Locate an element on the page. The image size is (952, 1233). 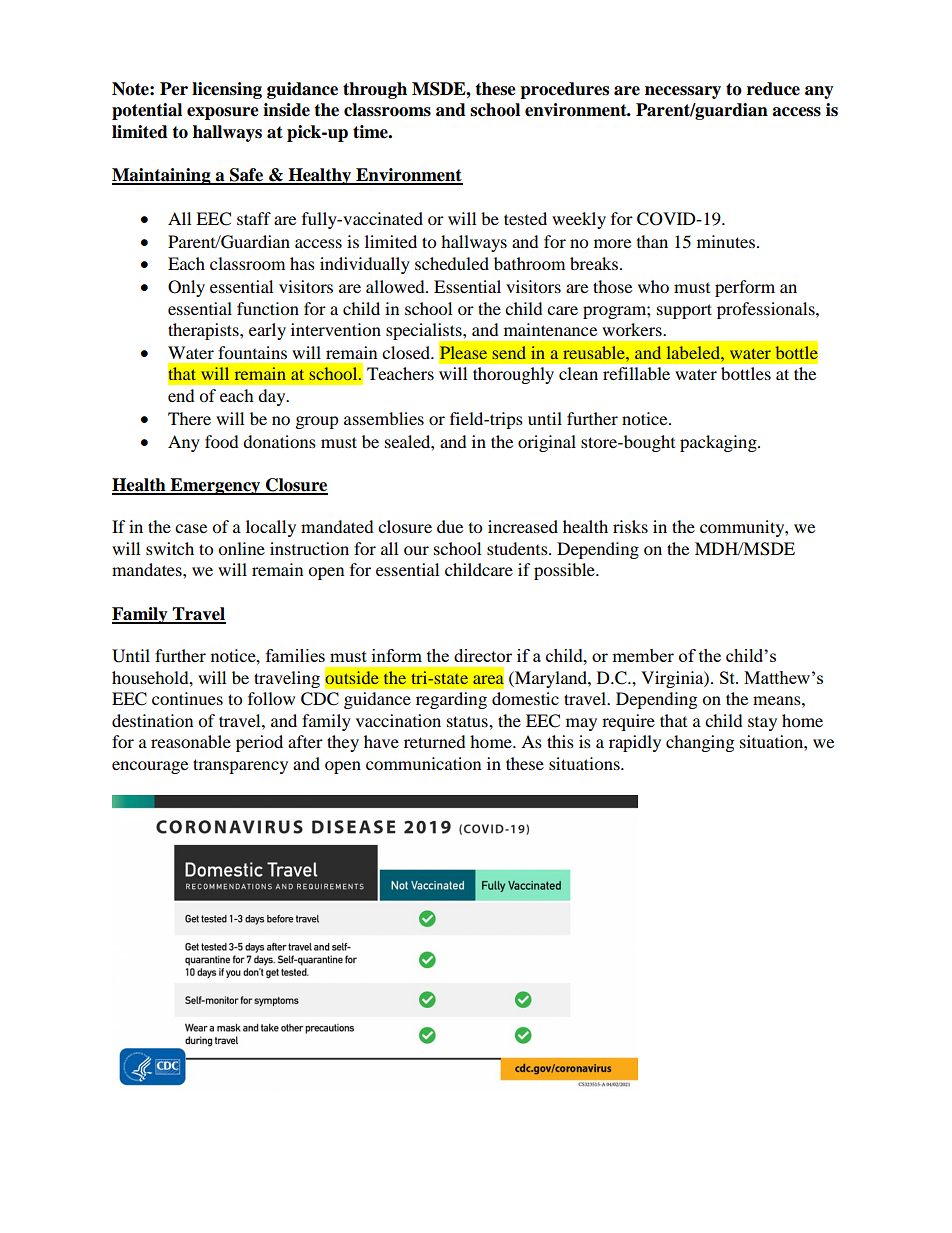
through is located at coordinates (375, 90).
